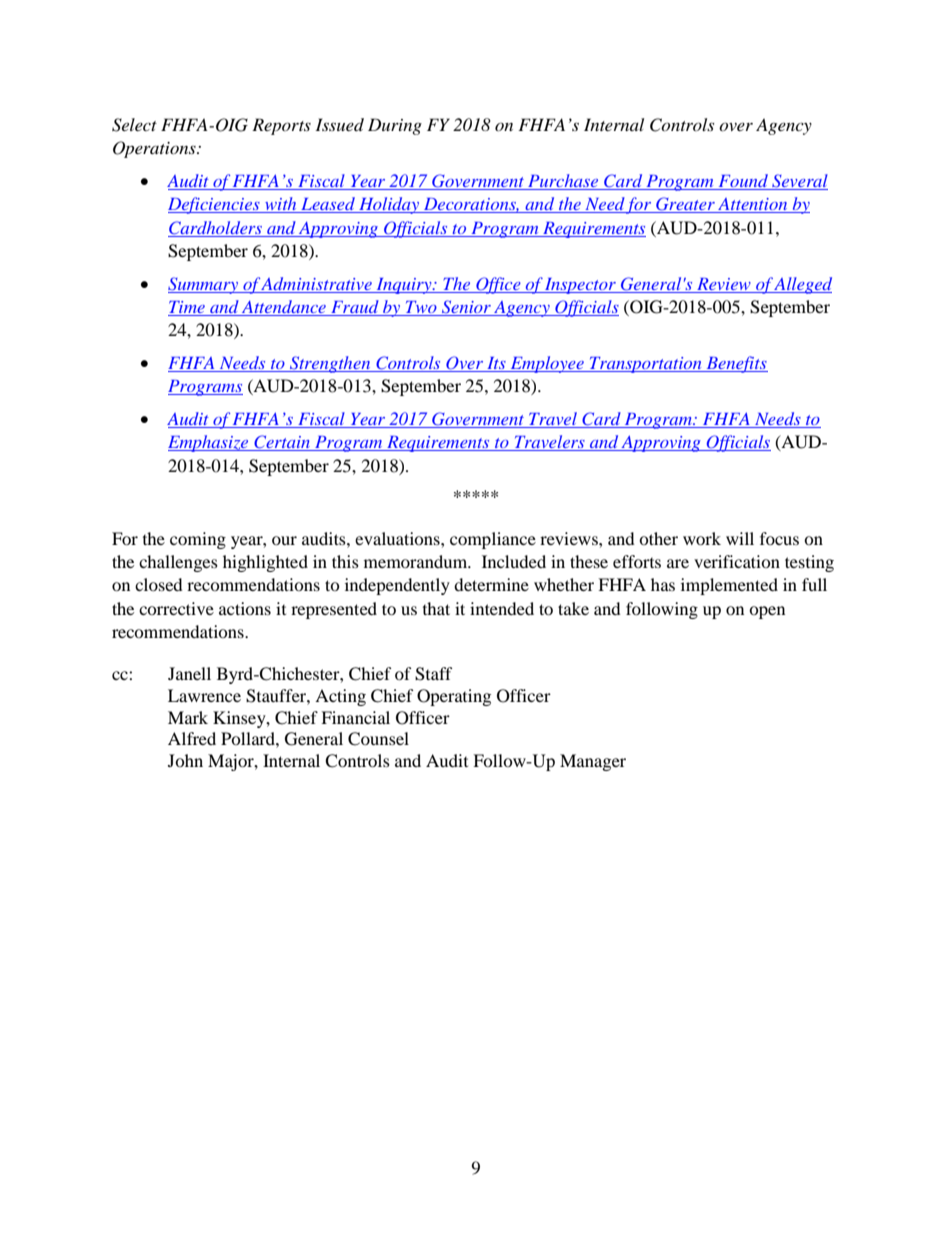 The width and height of the screenshot is (952, 1233). Describe the element at coordinates (378, 739) in the screenshot. I see `Counsel` at that location.
